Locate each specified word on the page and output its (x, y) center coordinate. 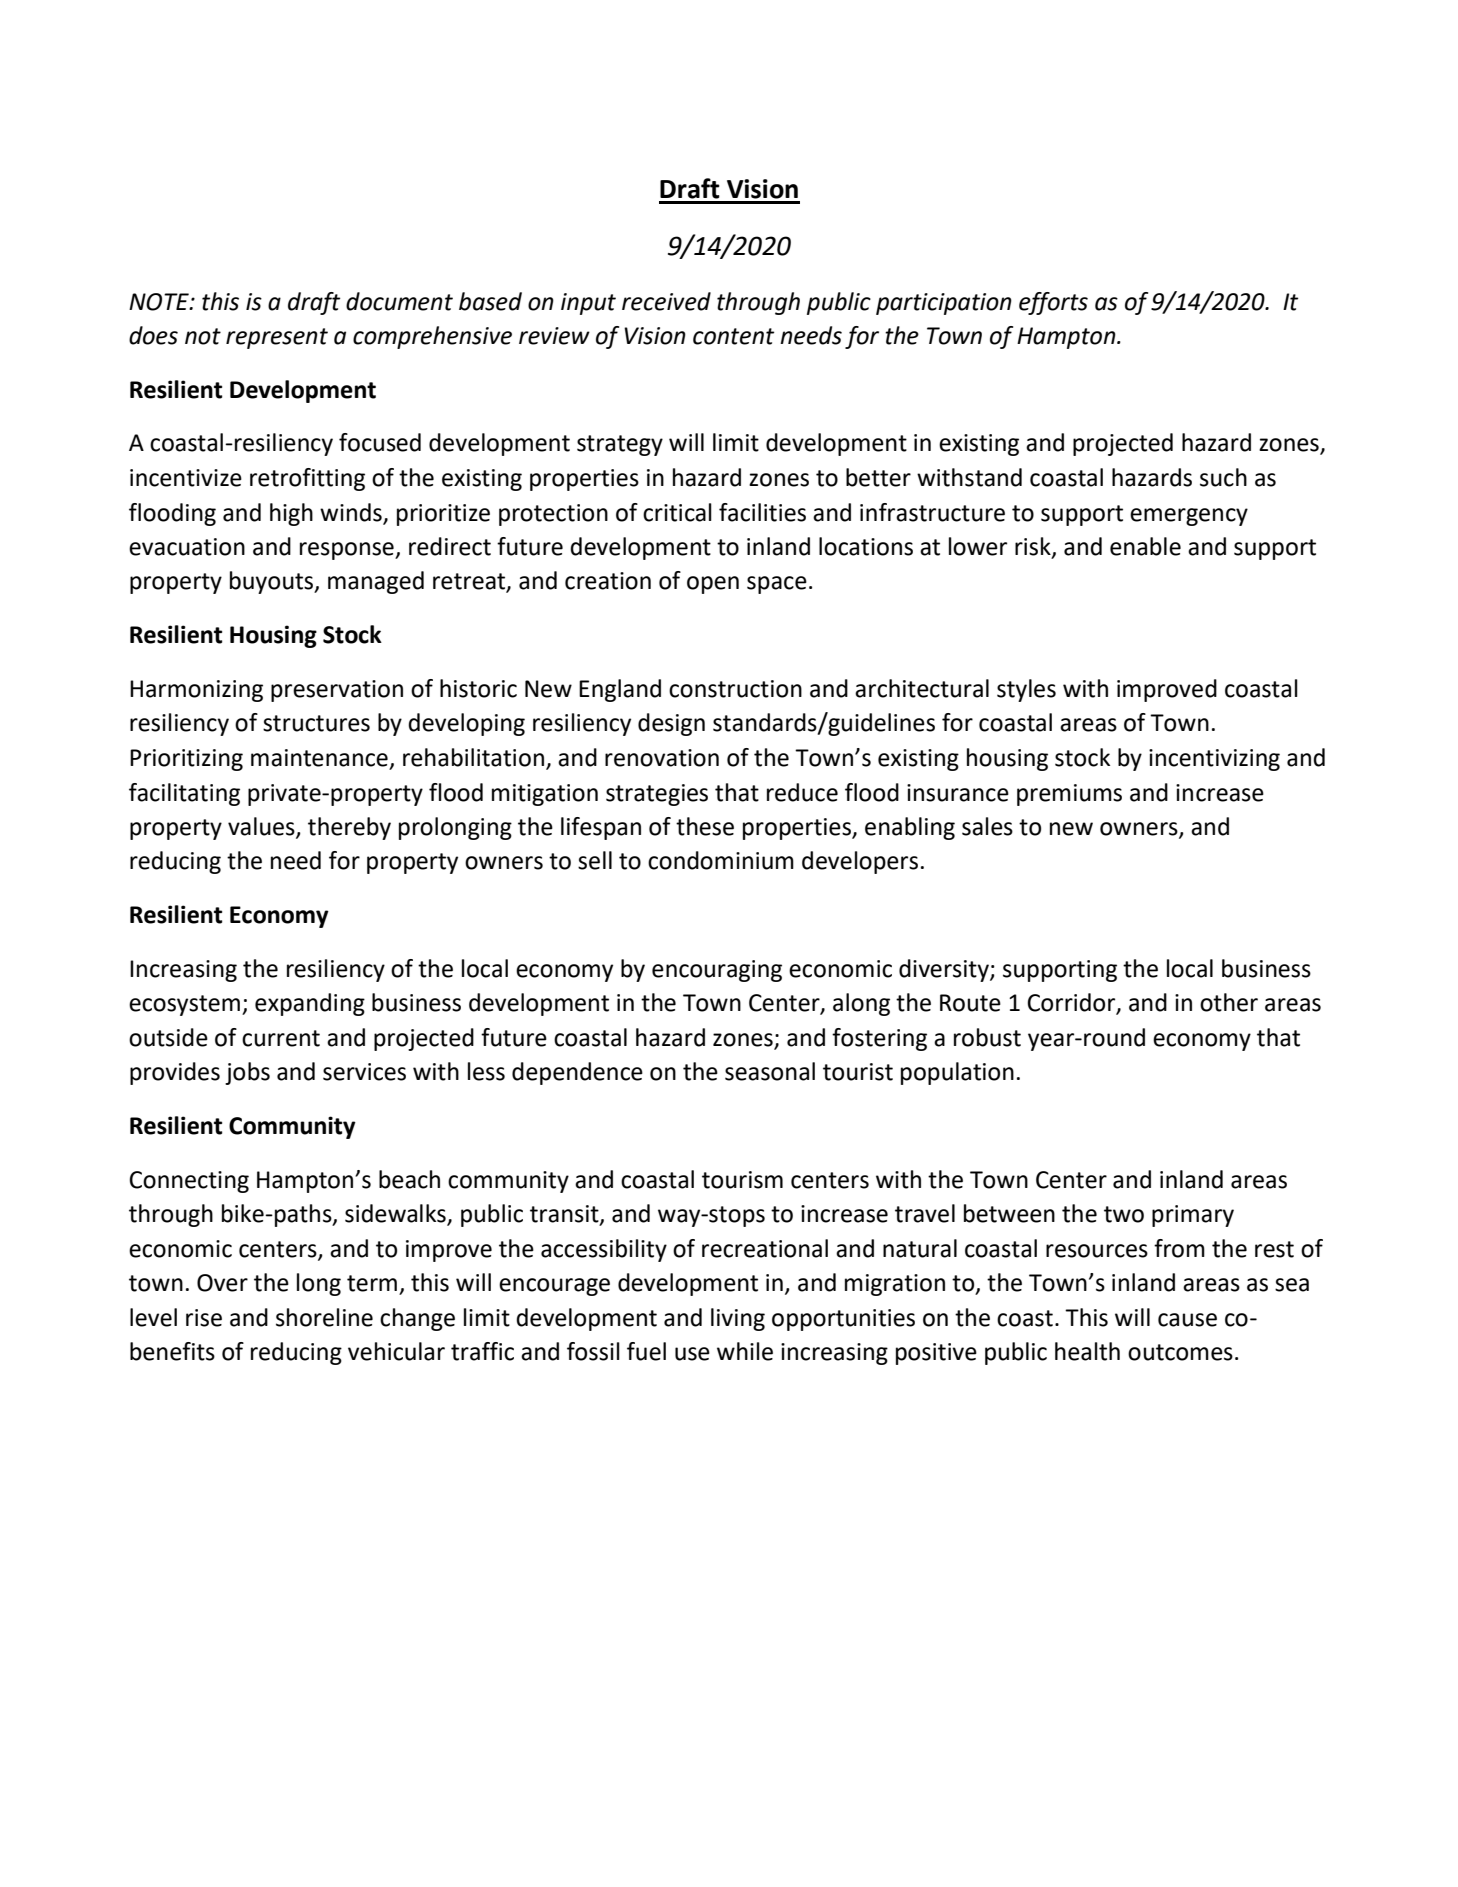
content (733, 336)
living (738, 1319)
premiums (1069, 795)
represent (277, 338)
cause (1187, 1320)
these (705, 826)
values (262, 827)
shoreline (324, 1317)
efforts (1053, 303)
